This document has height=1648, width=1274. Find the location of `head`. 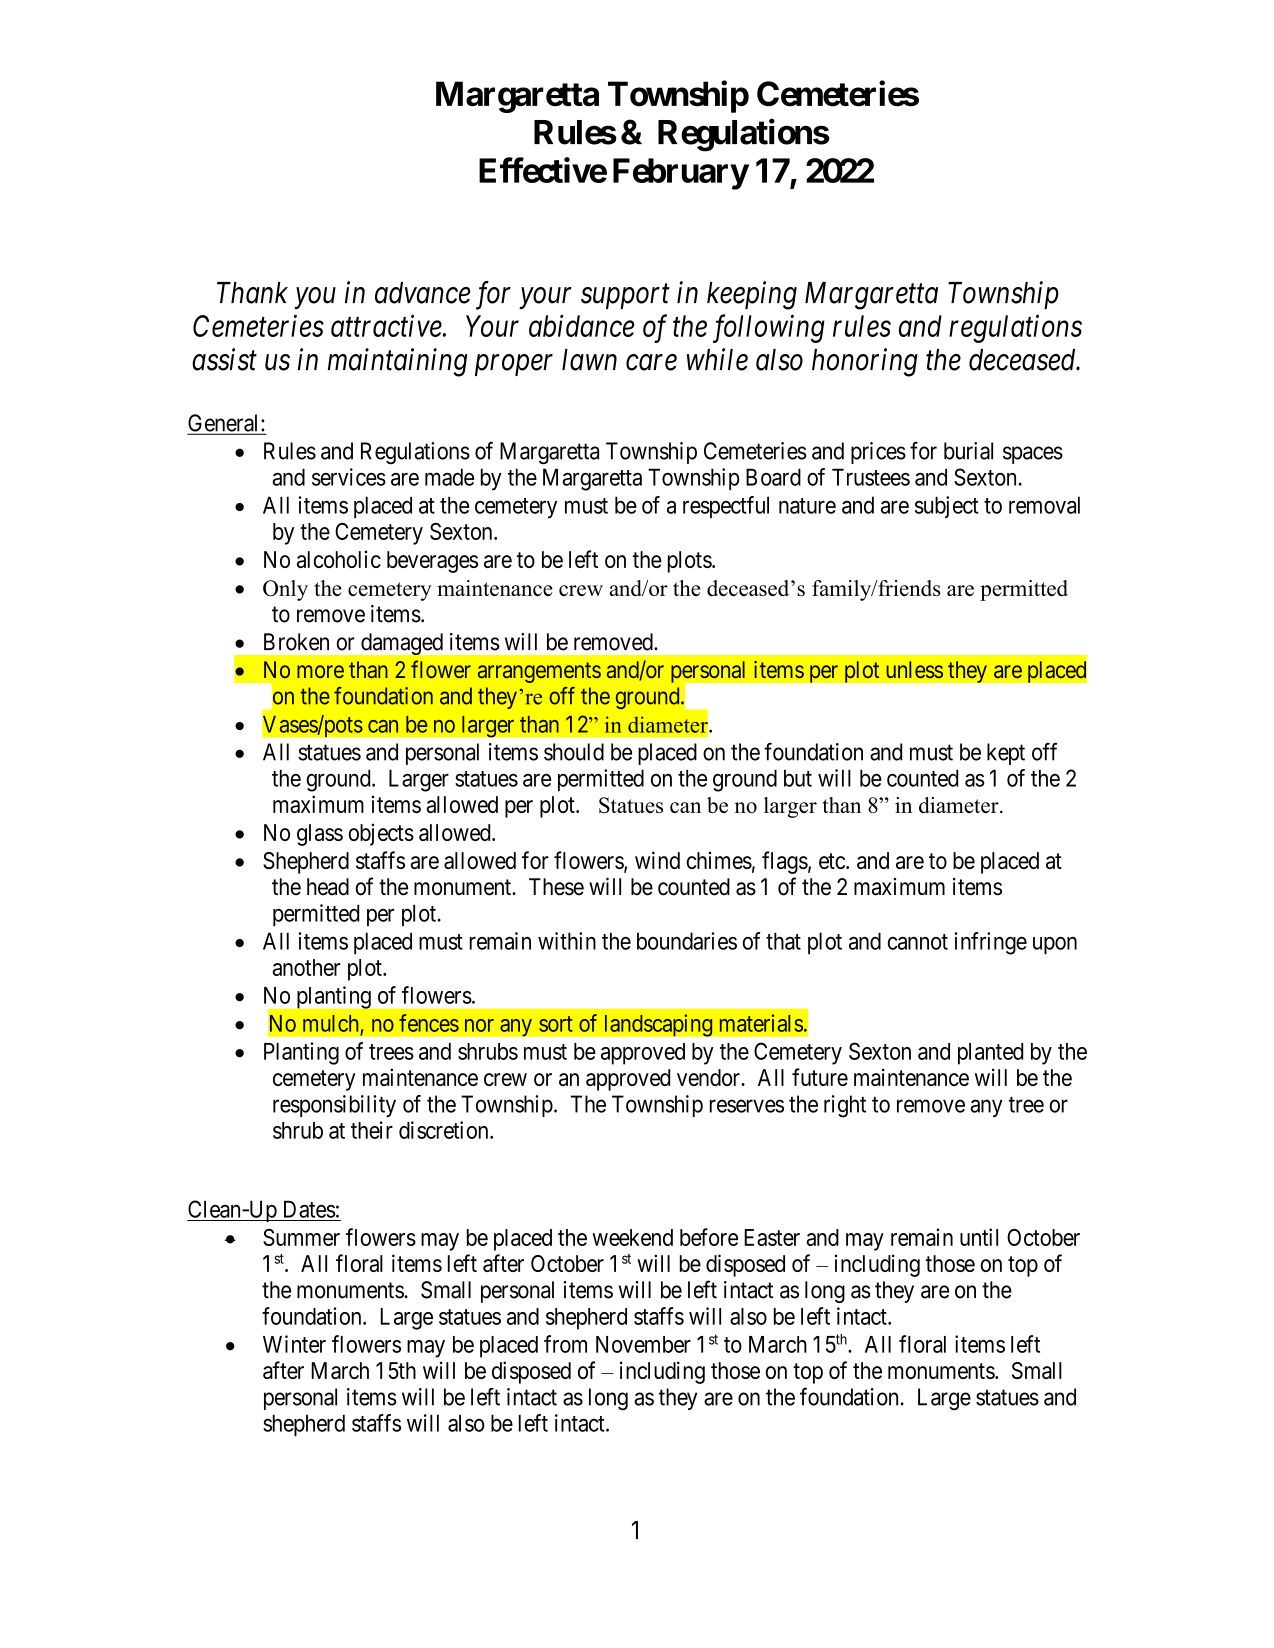

head is located at coordinates (328, 887).
